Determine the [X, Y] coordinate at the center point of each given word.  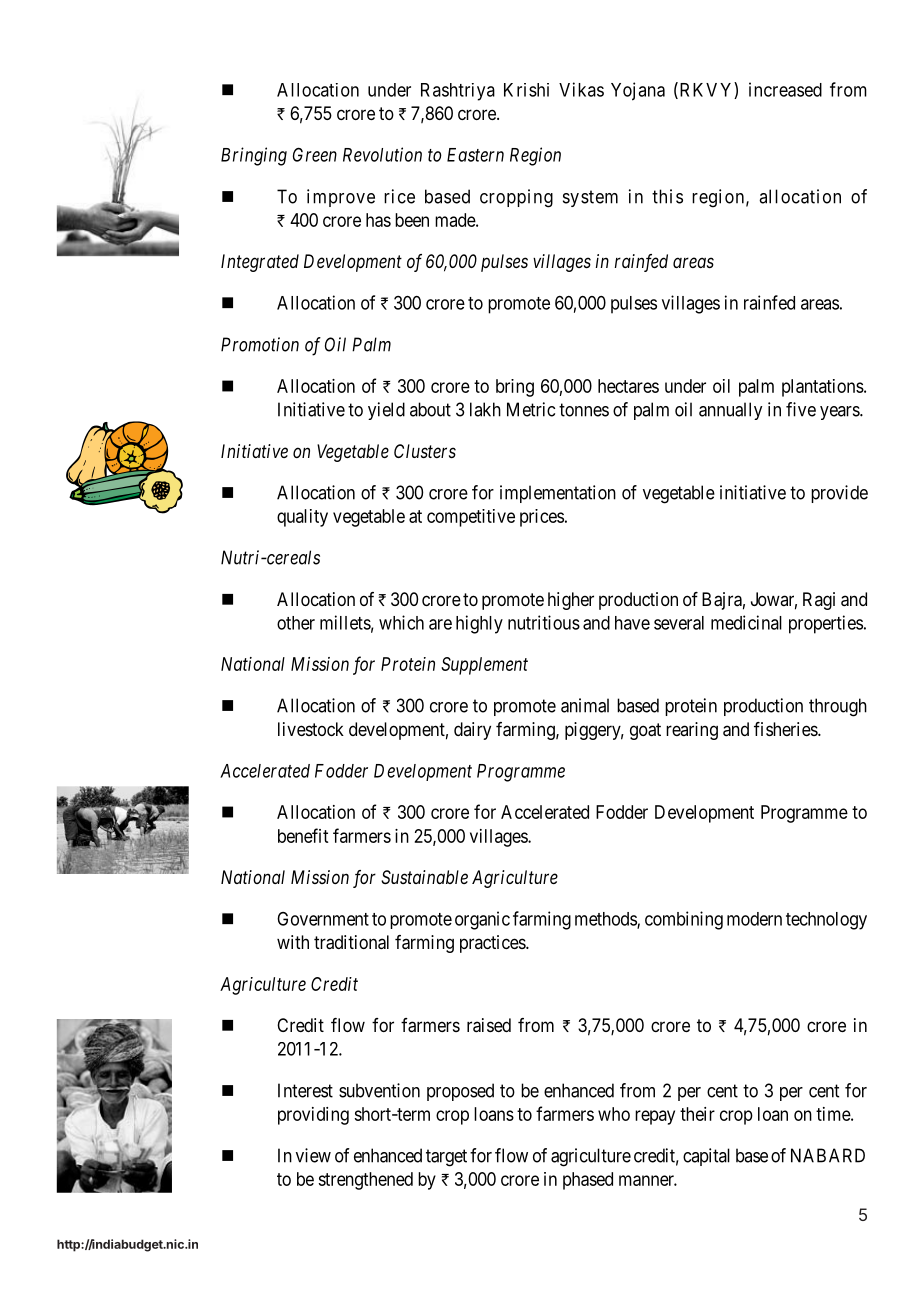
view [313, 1155]
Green [315, 154]
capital [706, 1157]
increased [785, 89]
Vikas [581, 89]
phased [588, 1181]
